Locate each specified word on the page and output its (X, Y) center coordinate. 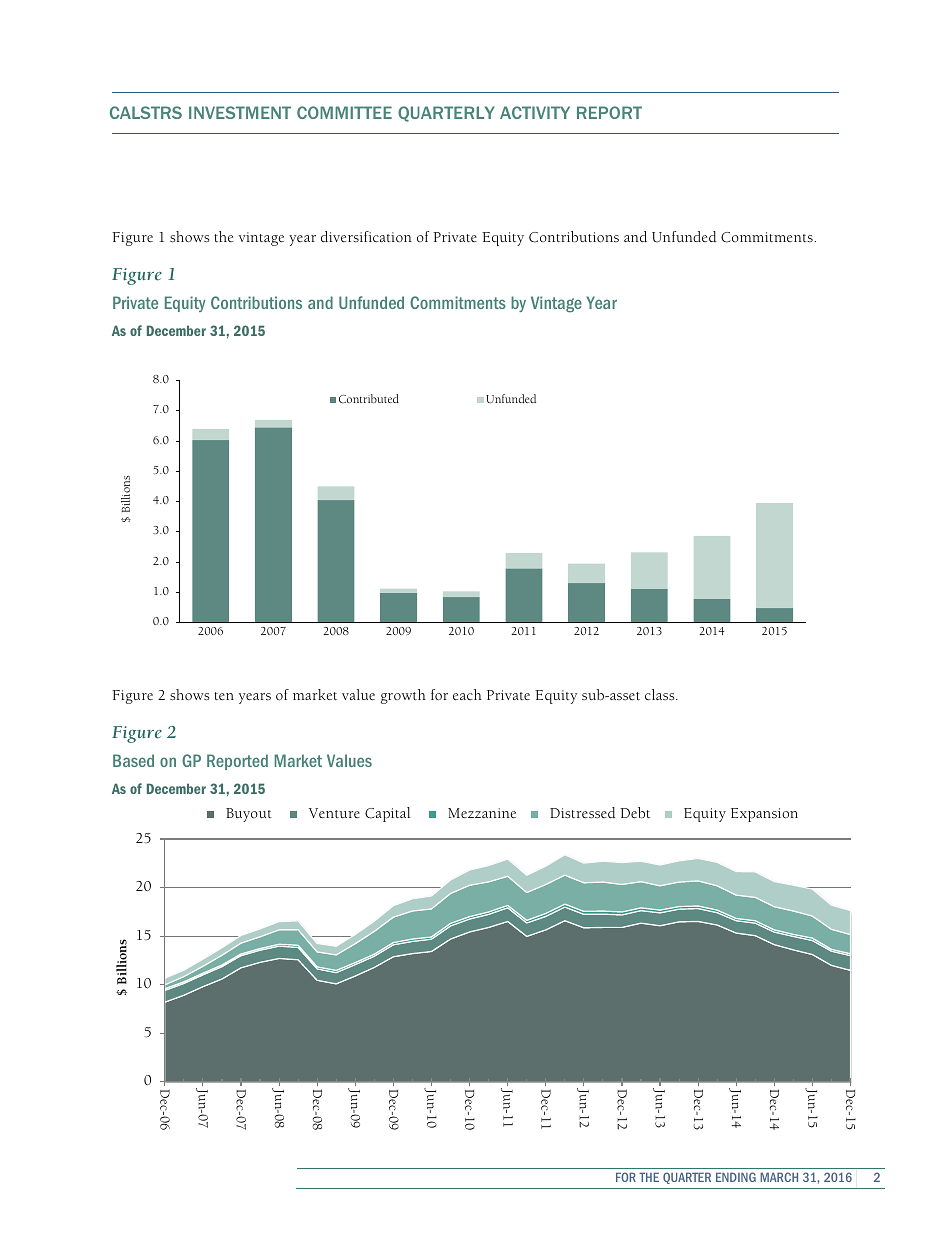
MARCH (779, 1177)
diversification (366, 237)
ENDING (736, 1177)
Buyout (249, 815)
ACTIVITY (535, 112)
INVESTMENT (240, 112)
